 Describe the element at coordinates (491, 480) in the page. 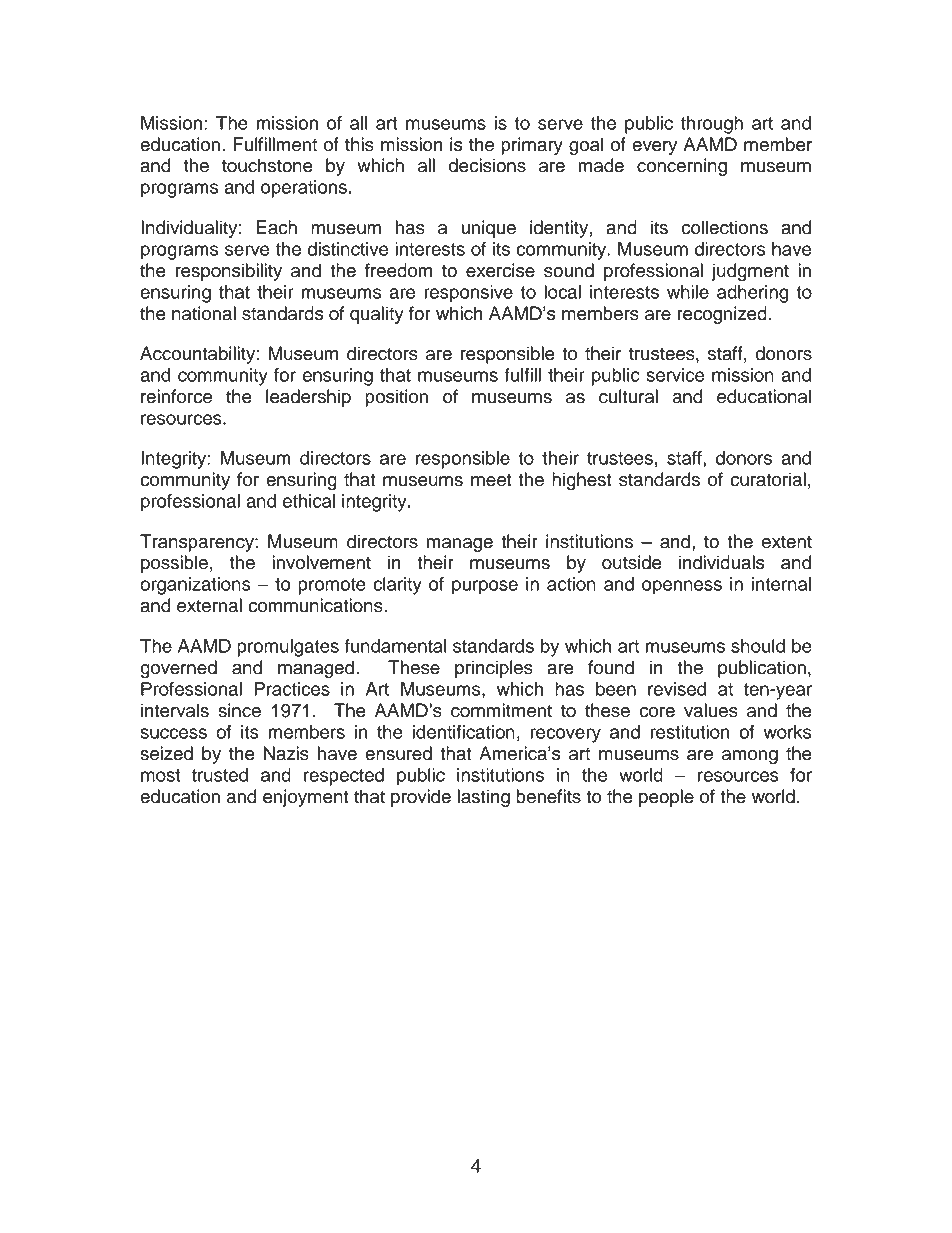

I see `meet` at that location.
